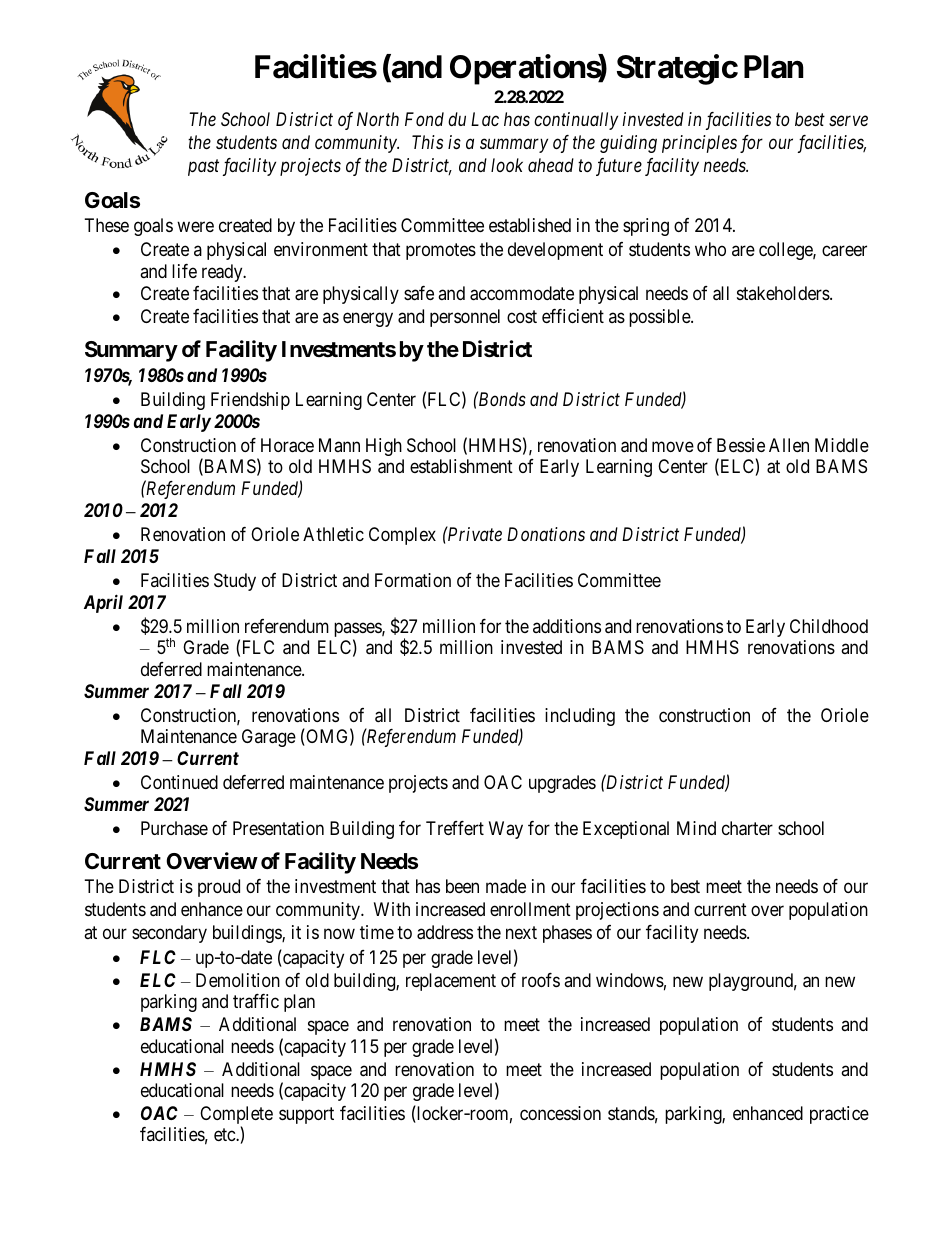 This page has height=1233, width=952. Describe the element at coordinates (250, 401) in the page. I see `Friendship` at that location.
